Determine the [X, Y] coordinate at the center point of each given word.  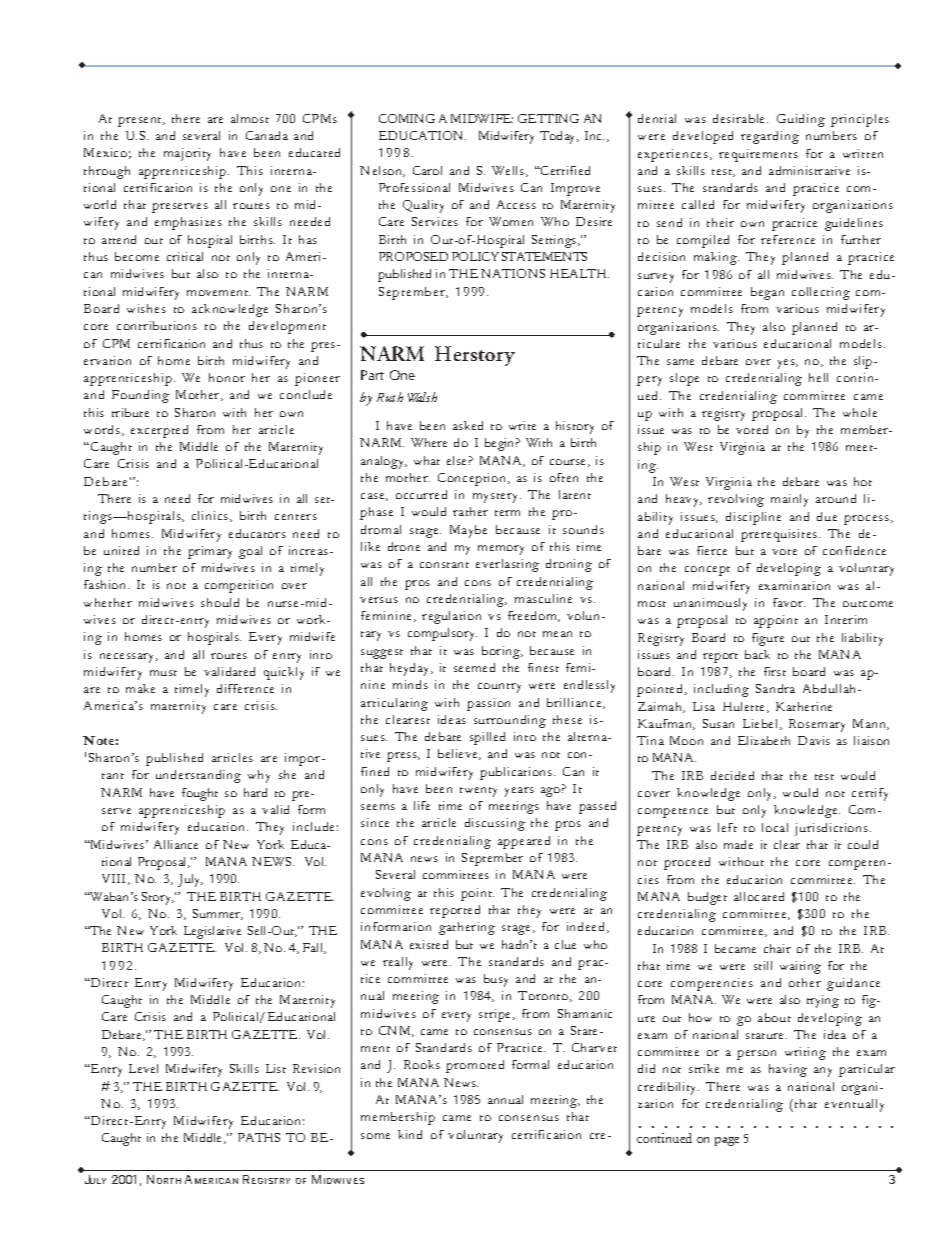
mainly [789, 500]
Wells [509, 171]
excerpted [159, 431]
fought [200, 794]
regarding [770, 137]
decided [732, 775]
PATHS [259, 1137]
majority [187, 154]
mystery [497, 498]
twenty [478, 792]
